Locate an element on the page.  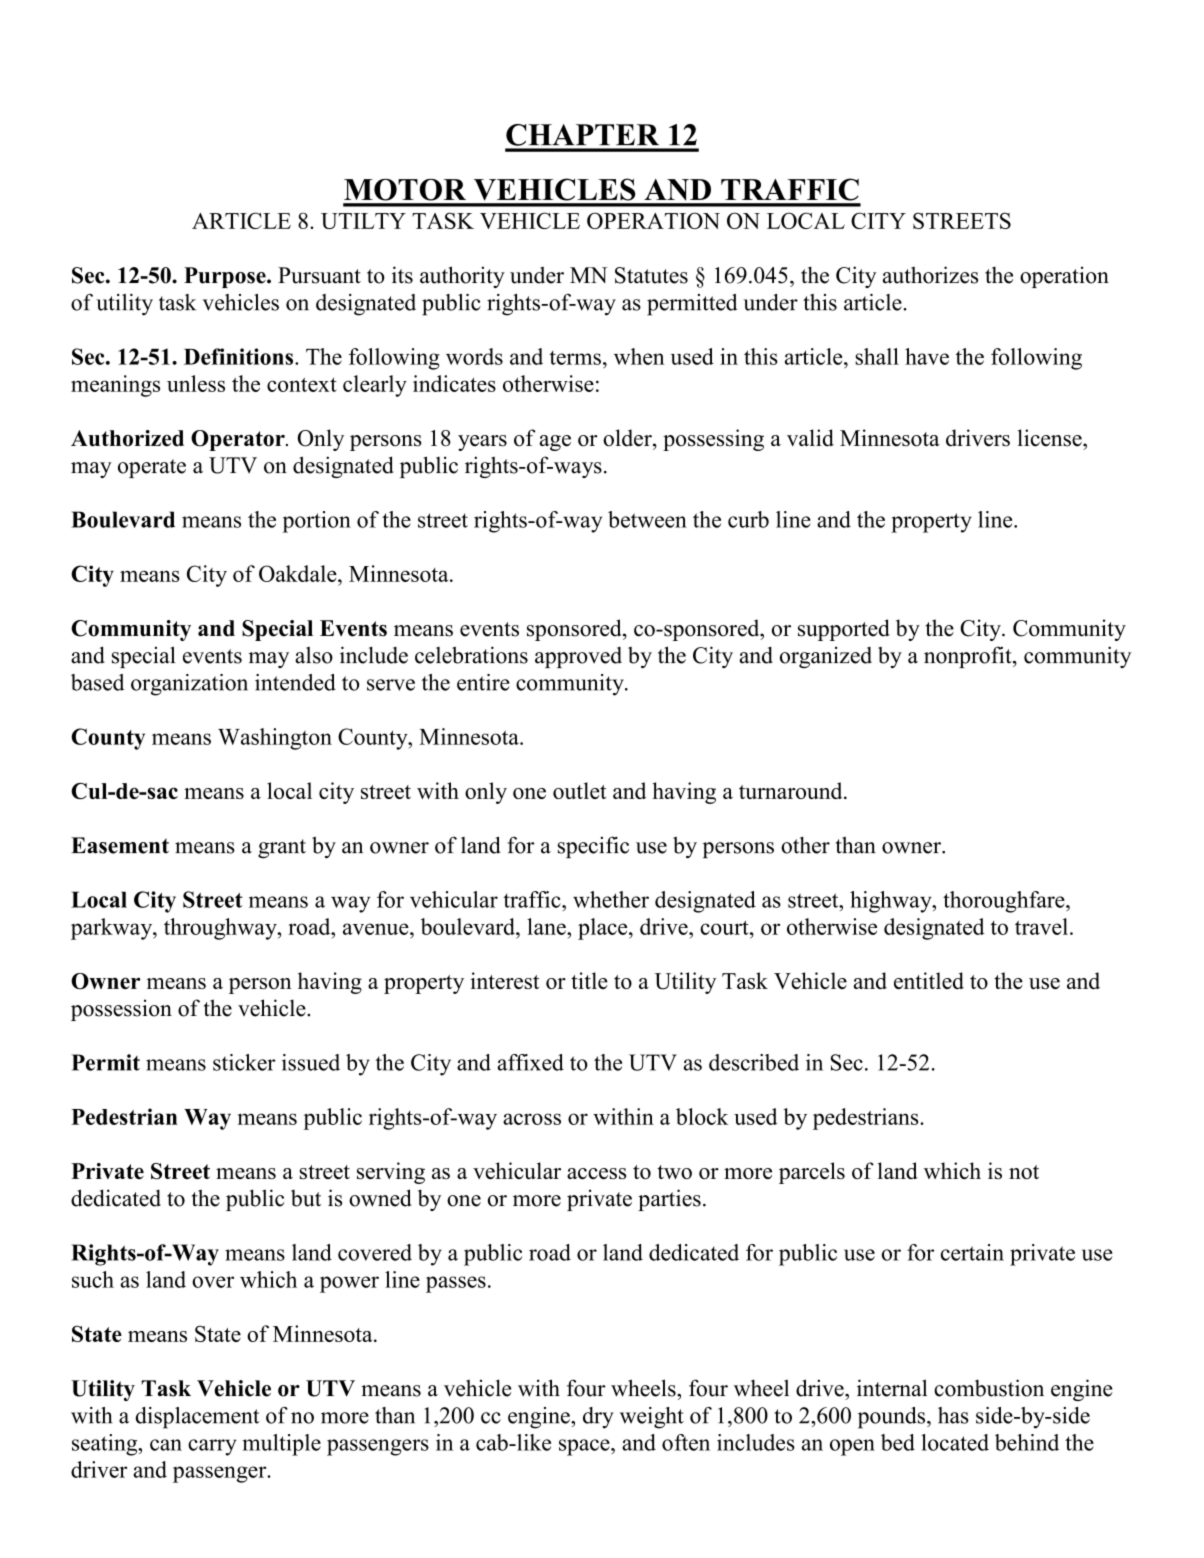
grant is located at coordinates (282, 849).
